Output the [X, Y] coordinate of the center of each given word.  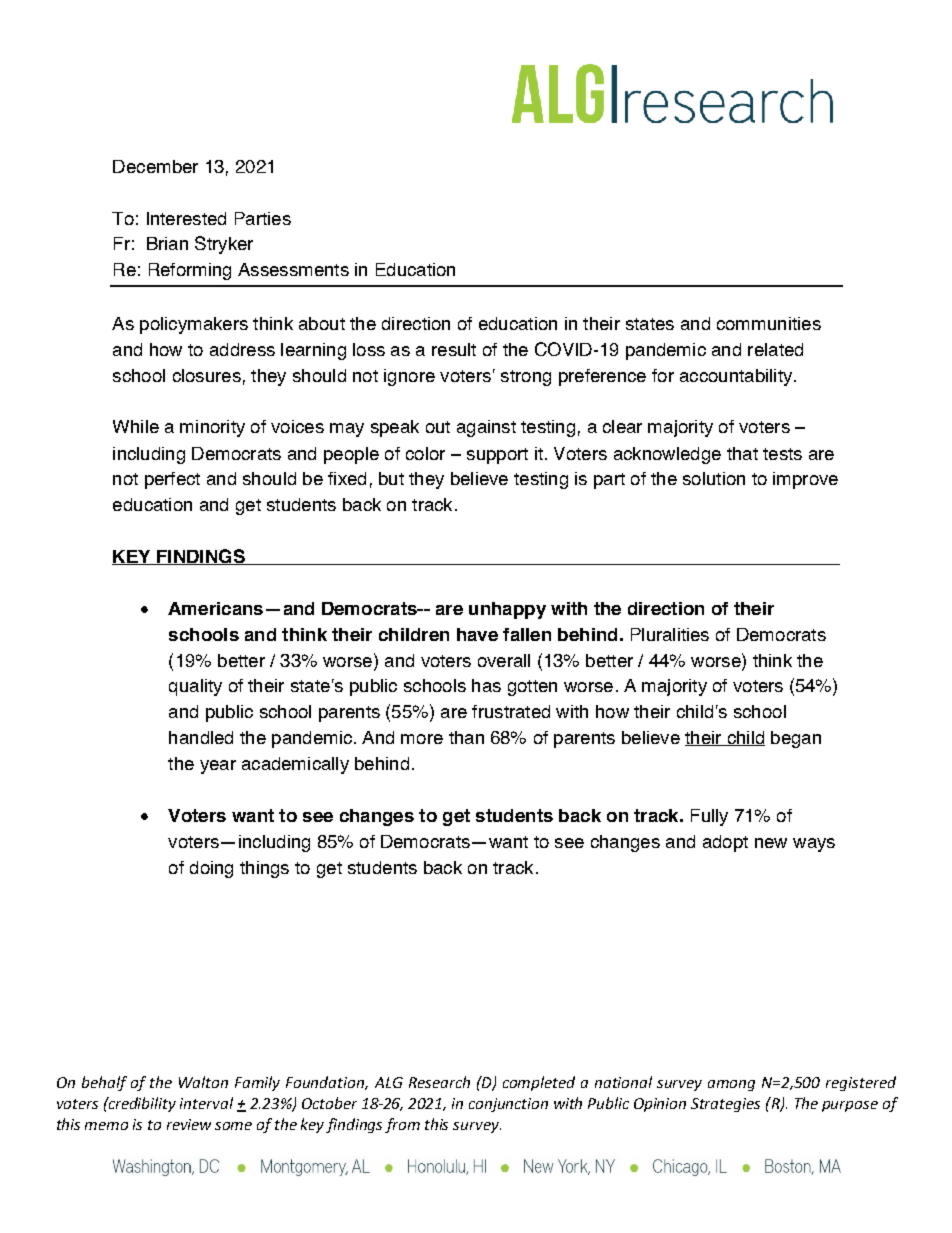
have [477, 634]
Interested [186, 218]
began [796, 739]
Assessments [293, 269]
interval [206, 1103]
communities [769, 323]
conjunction [508, 1105]
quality [195, 687]
